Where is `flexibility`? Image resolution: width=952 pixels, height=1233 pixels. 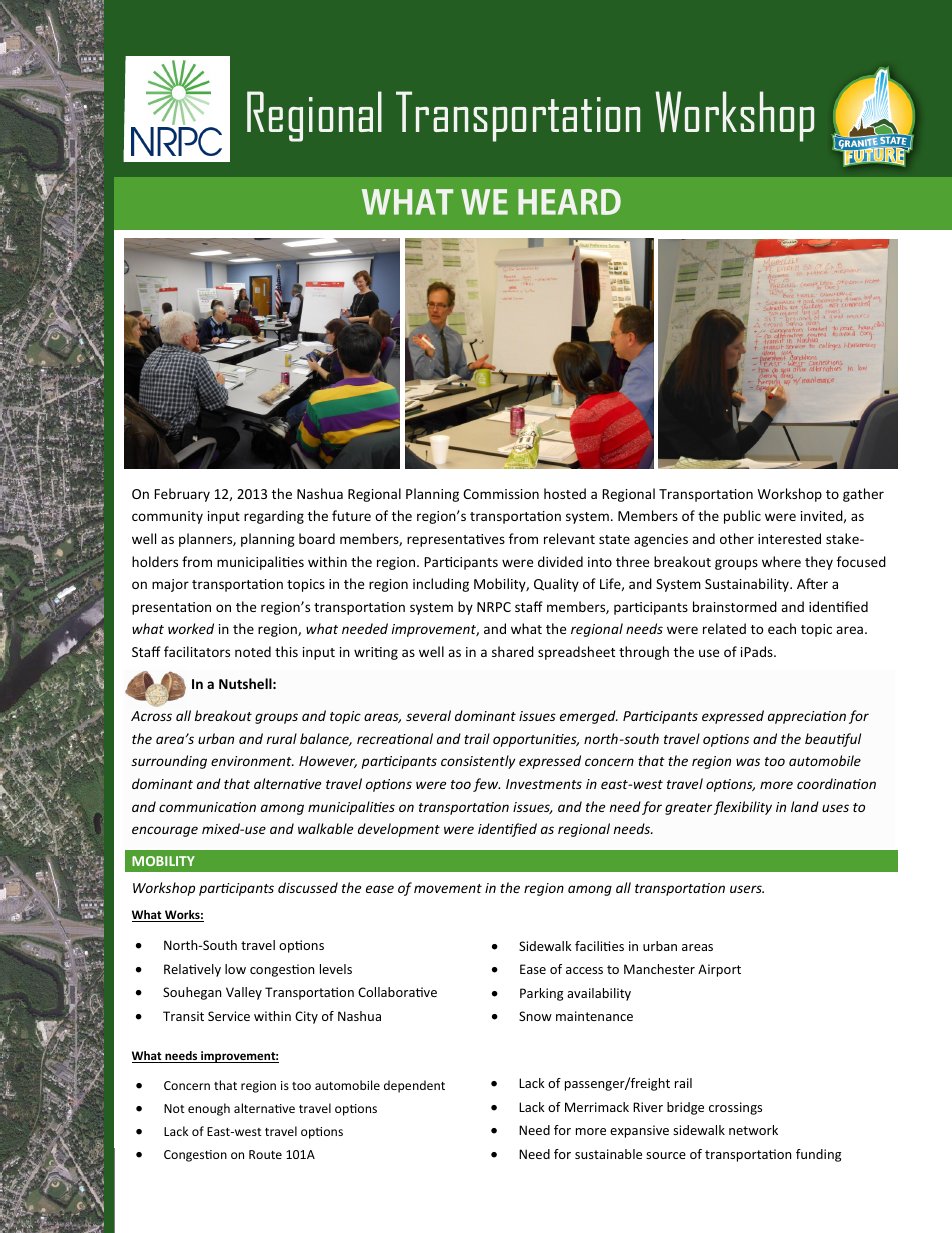 flexibility is located at coordinates (743, 808).
